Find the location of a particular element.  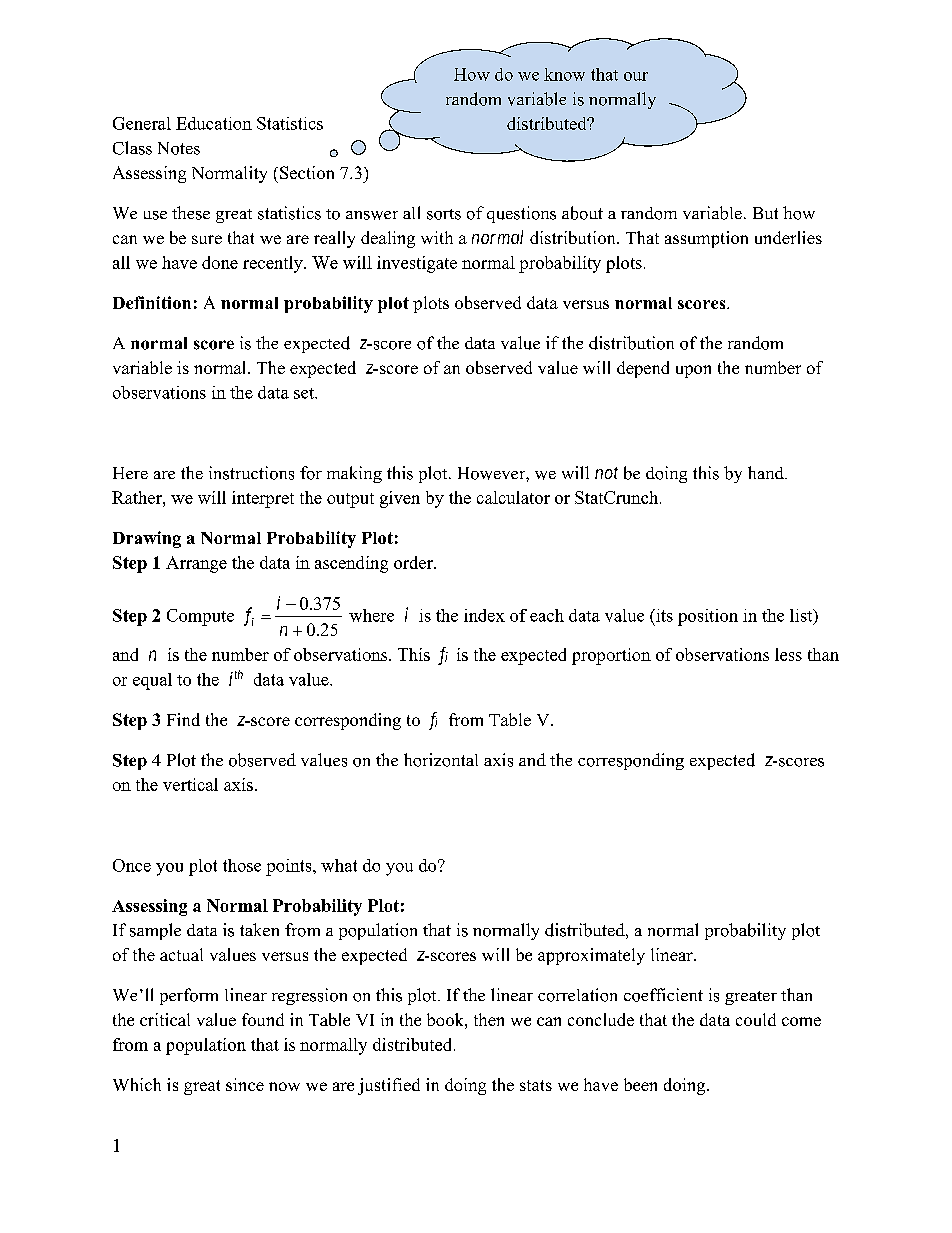

Education is located at coordinates (214, 123).
